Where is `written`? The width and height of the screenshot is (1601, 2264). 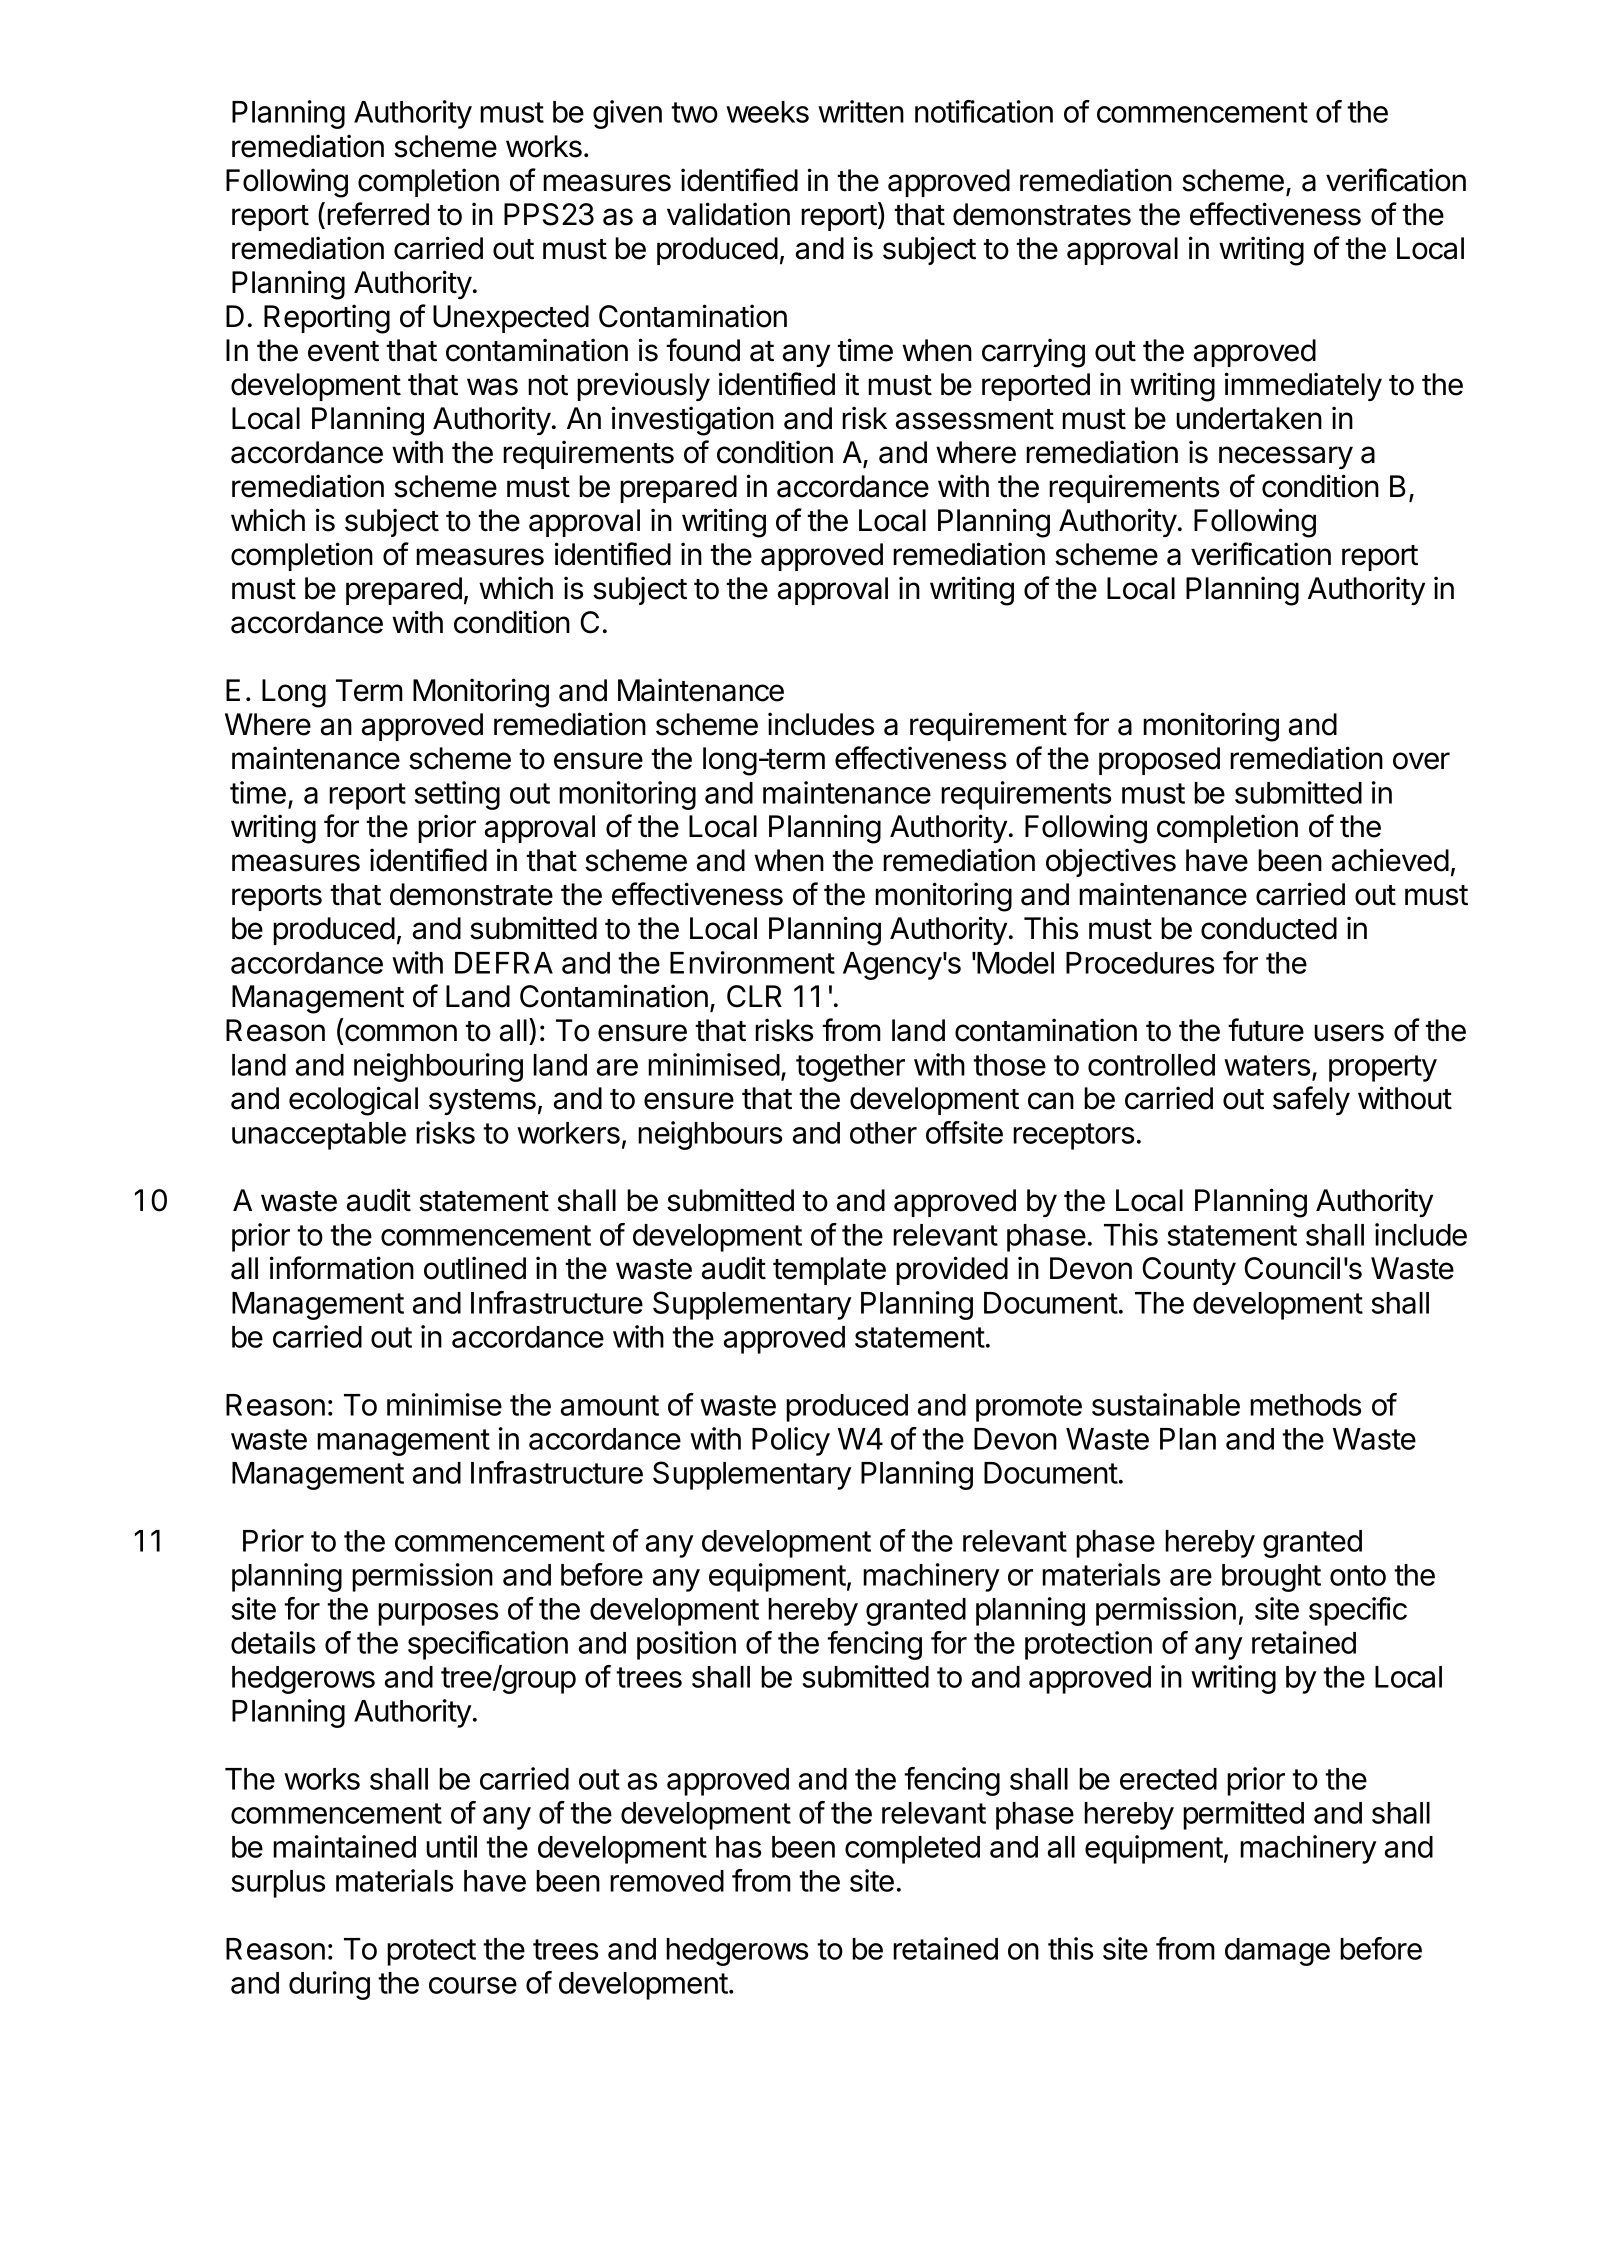
written is located at coordinates (861, 111).
